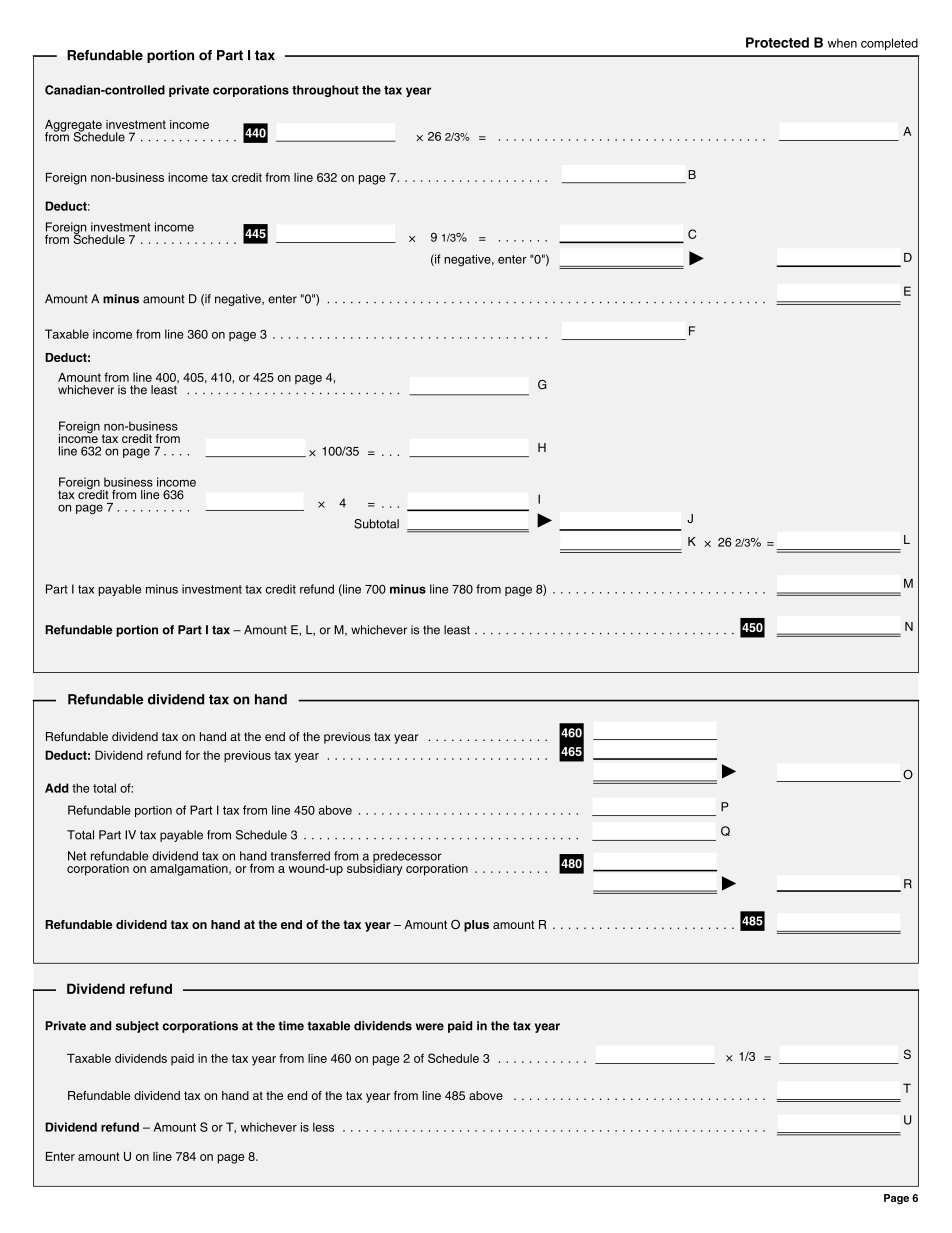 The width and height of the document is (952, 1233). I want to click on transferred, so click(300, 856).
